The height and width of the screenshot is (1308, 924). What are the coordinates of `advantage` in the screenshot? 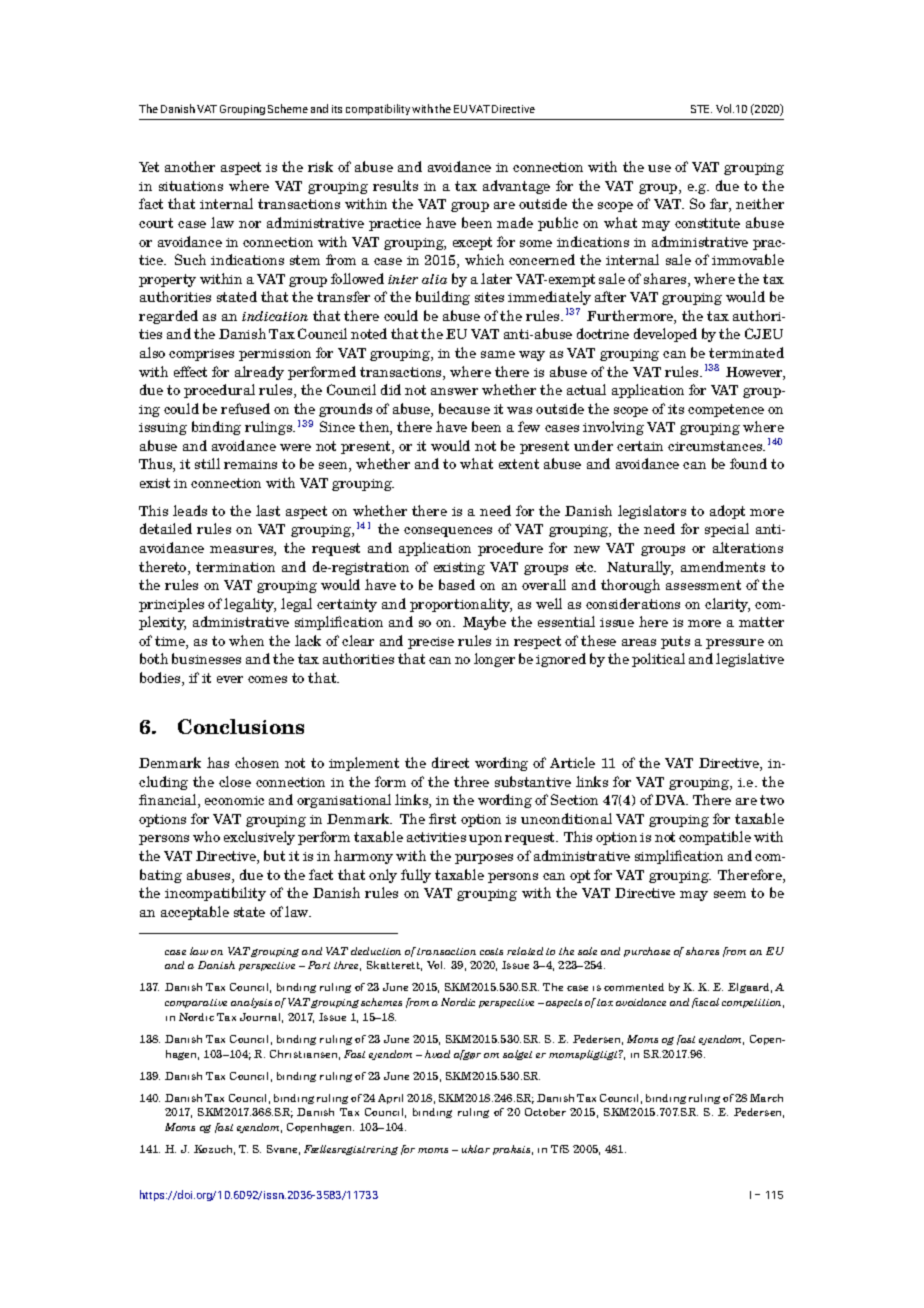 It's located at (516, 187).
